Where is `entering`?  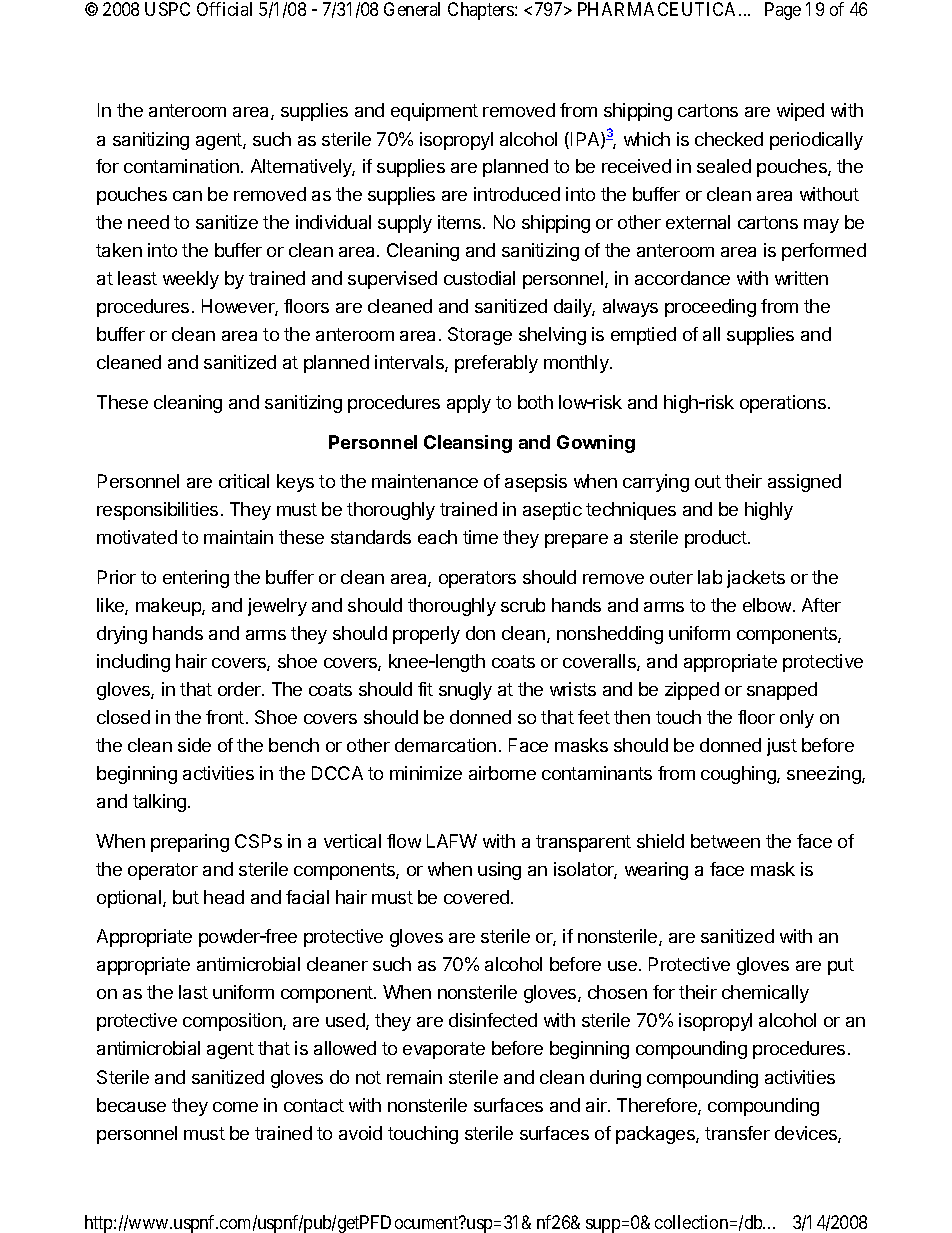
entering is located at coordinates (196, 579).
